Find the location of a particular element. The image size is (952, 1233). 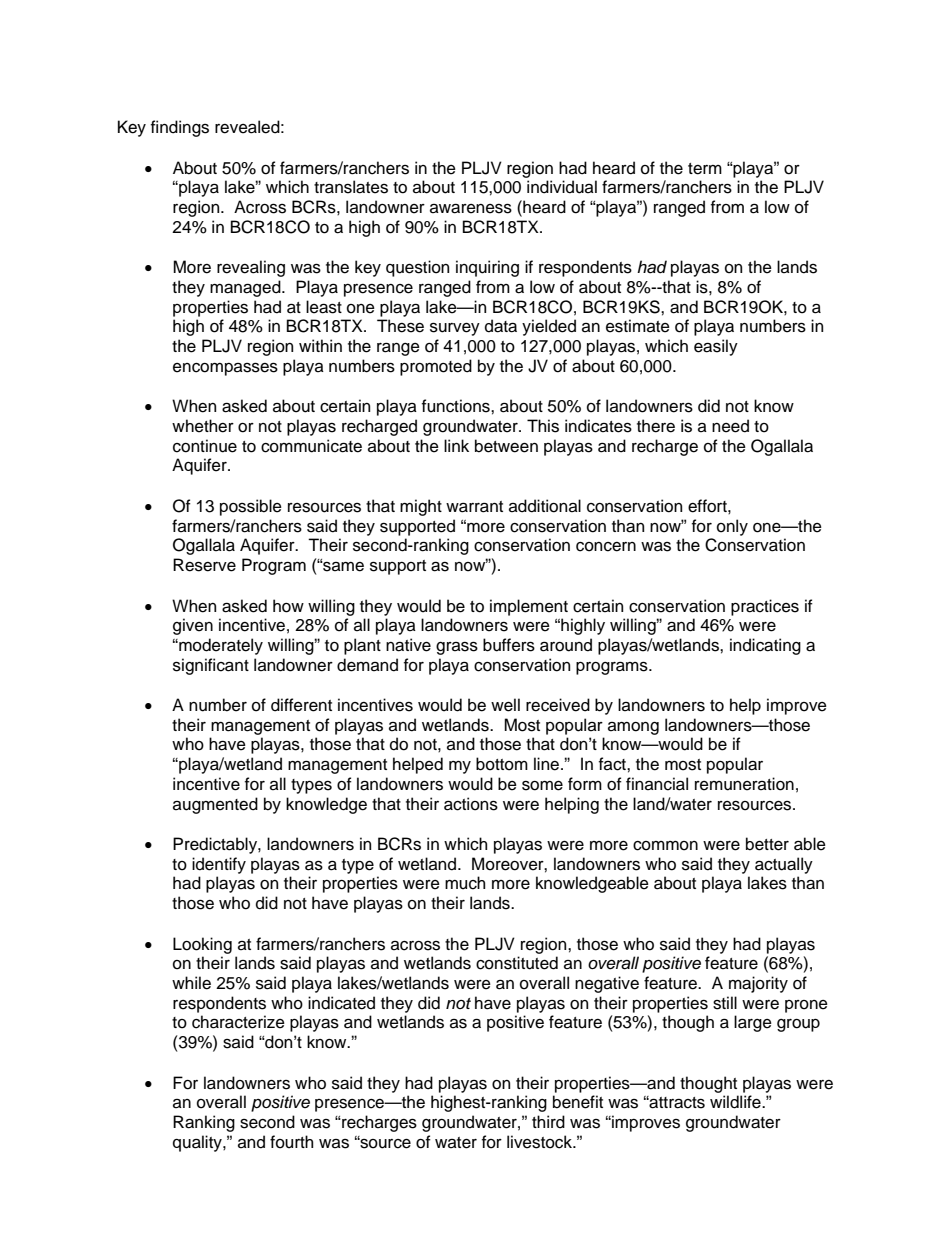

easily is located at coordinates (716, 347).
